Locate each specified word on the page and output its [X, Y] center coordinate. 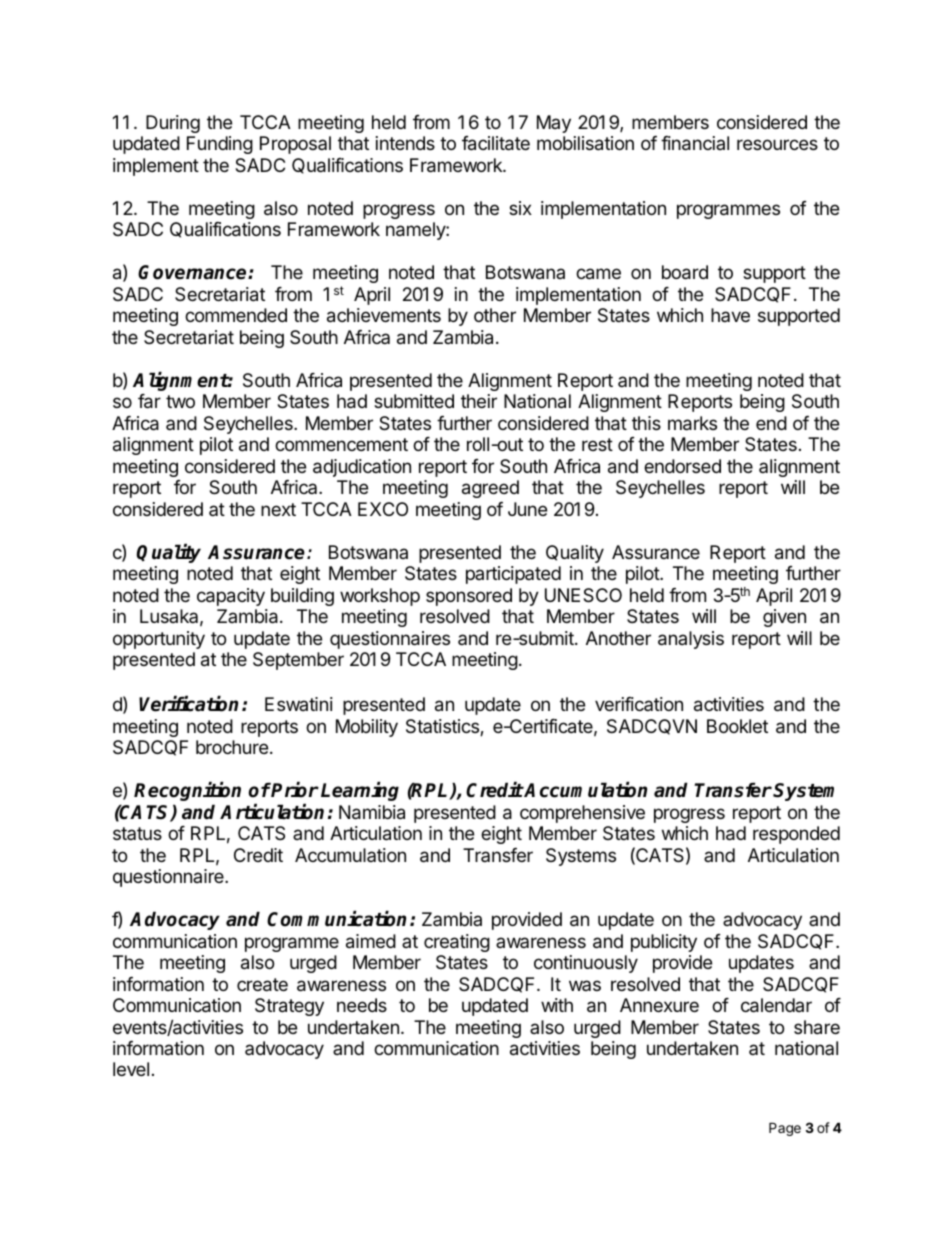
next [278, 509]
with [557, 1005]
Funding [220, 145]
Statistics [443, 727]
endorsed [682, 466]
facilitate [496, 143]
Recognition [187, 791]
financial [695, 143]
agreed [490, 489]
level [131, 1069]
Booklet [737, 726]
